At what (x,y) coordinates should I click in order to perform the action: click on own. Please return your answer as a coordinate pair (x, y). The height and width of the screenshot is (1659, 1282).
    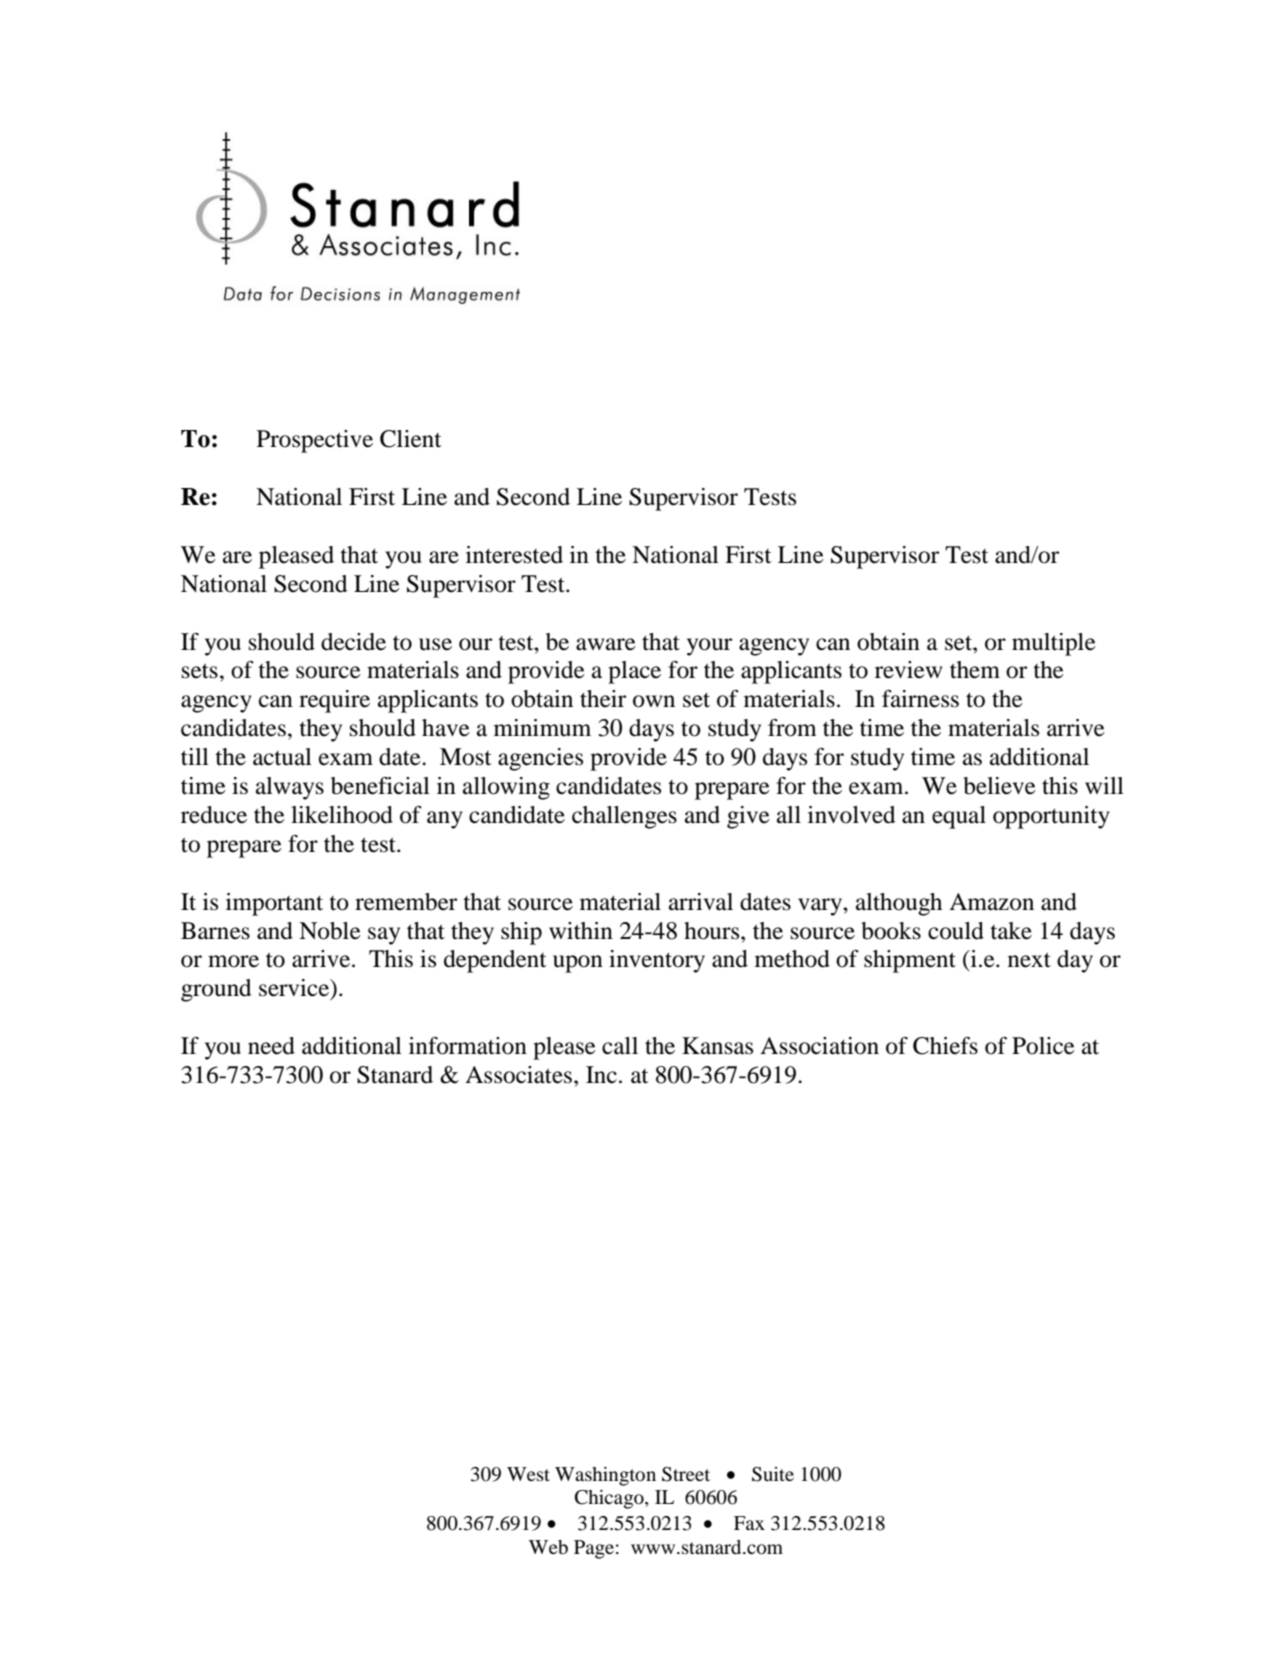
    Looking at the image, I should click on (654, 701).
